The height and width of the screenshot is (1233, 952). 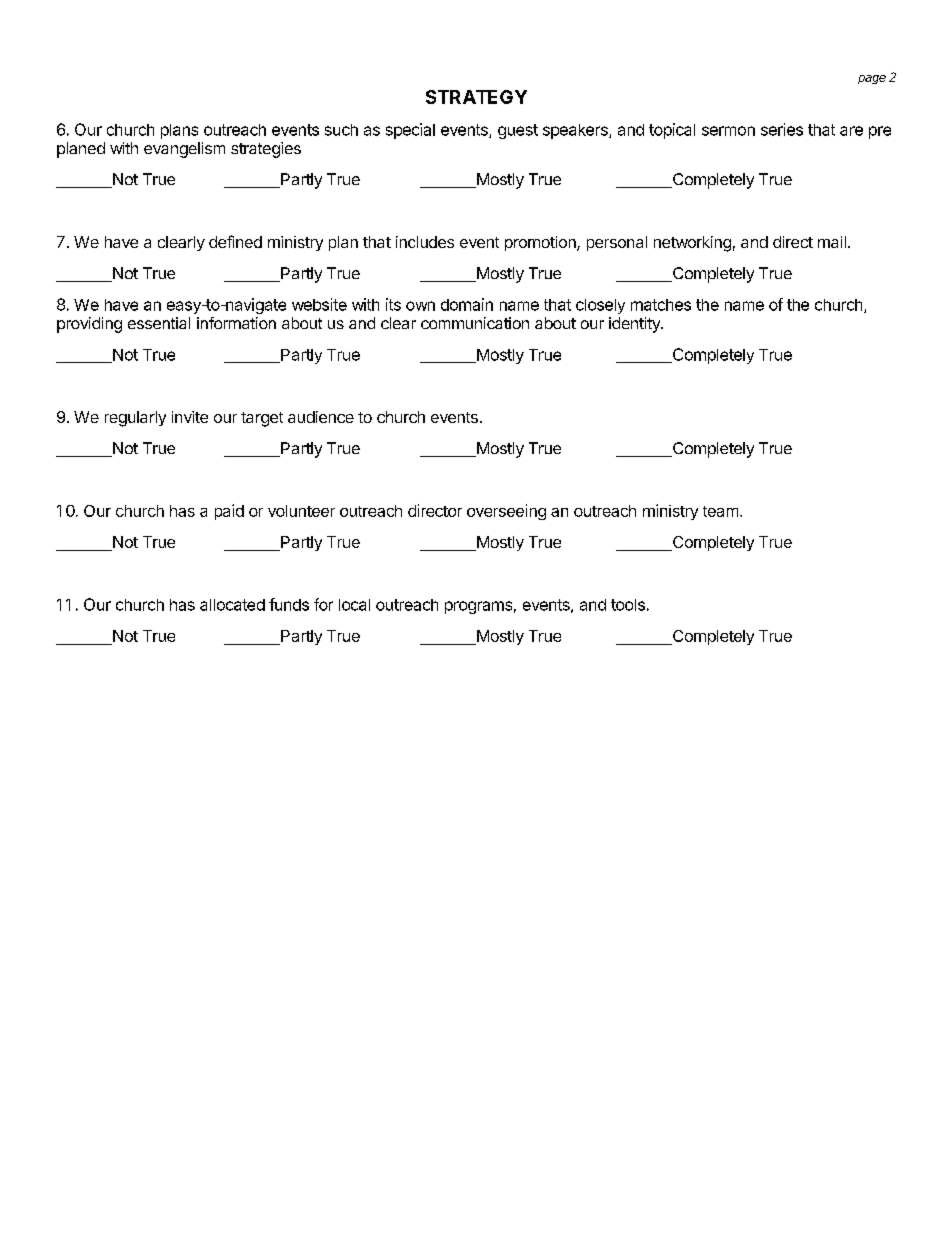 I want to click on domain, so click(x=467, y=304).
